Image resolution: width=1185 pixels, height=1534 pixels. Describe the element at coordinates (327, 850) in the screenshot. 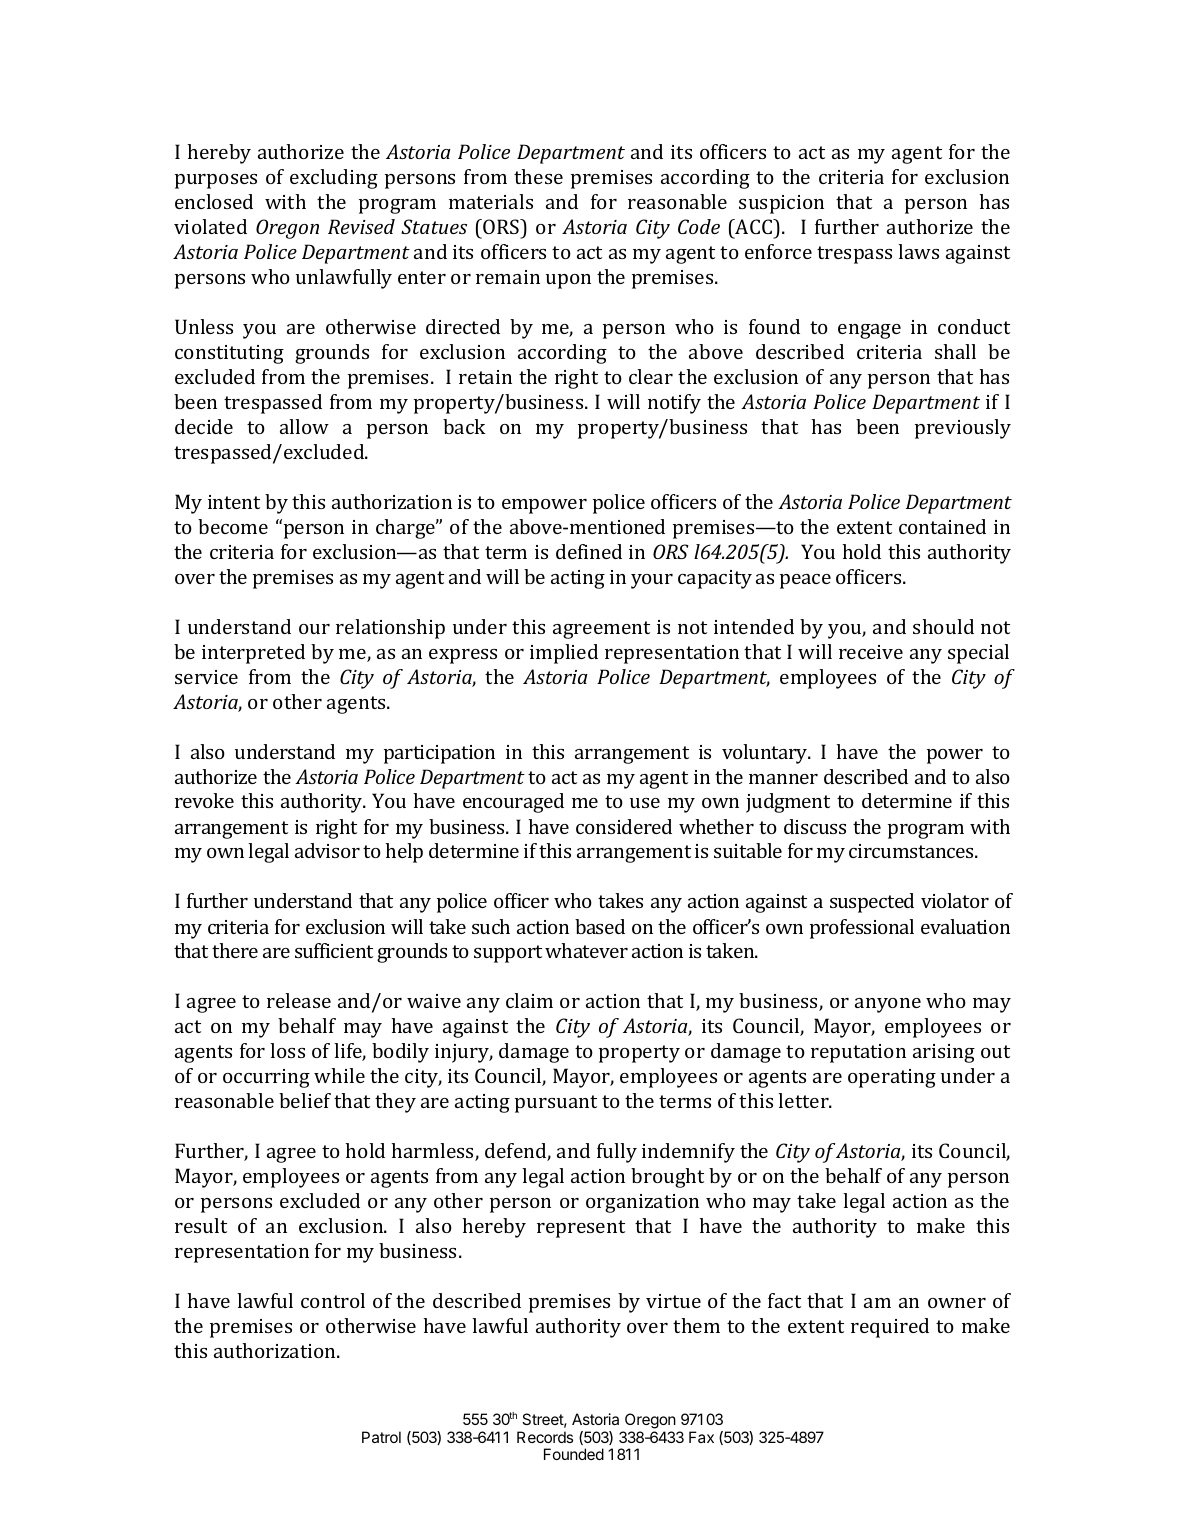

I see `advisor` at that location.
